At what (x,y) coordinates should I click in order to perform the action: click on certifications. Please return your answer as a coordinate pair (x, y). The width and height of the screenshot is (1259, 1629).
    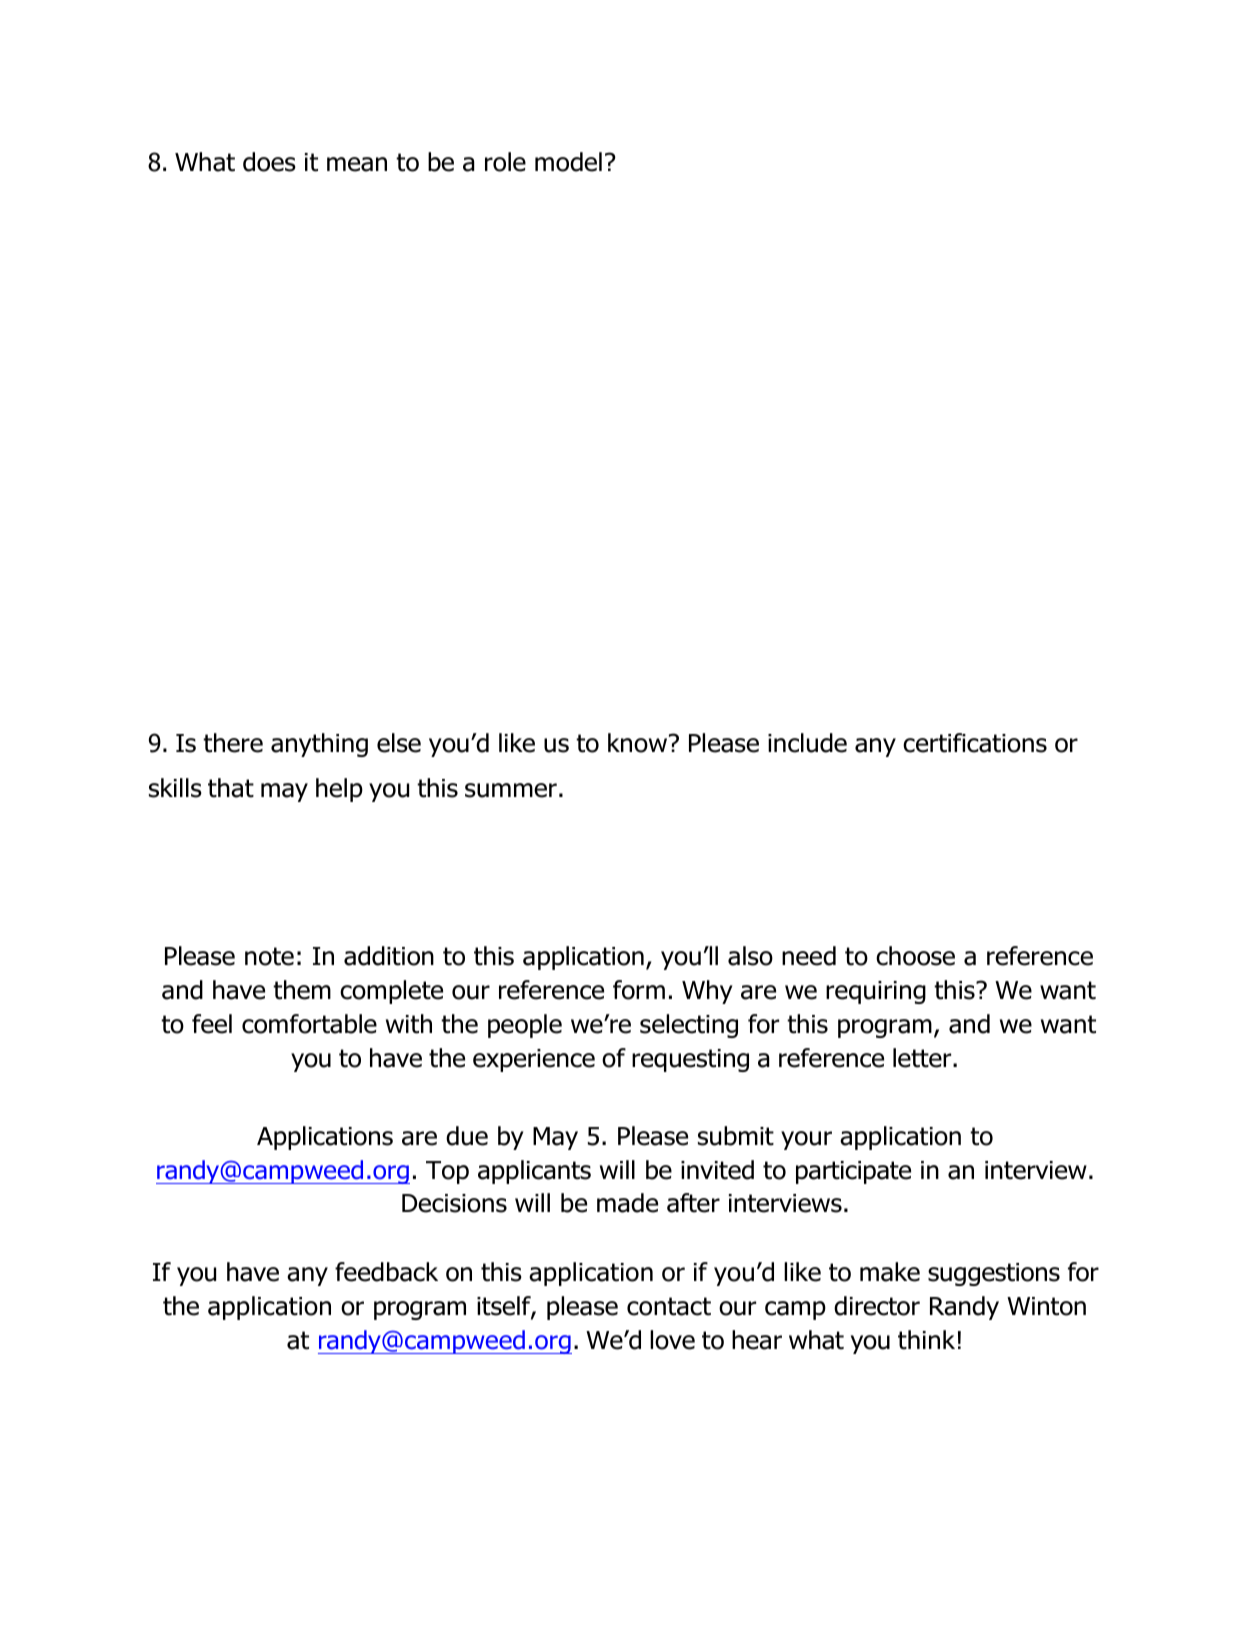
    Looking at the image, I should click on (975, 743).
